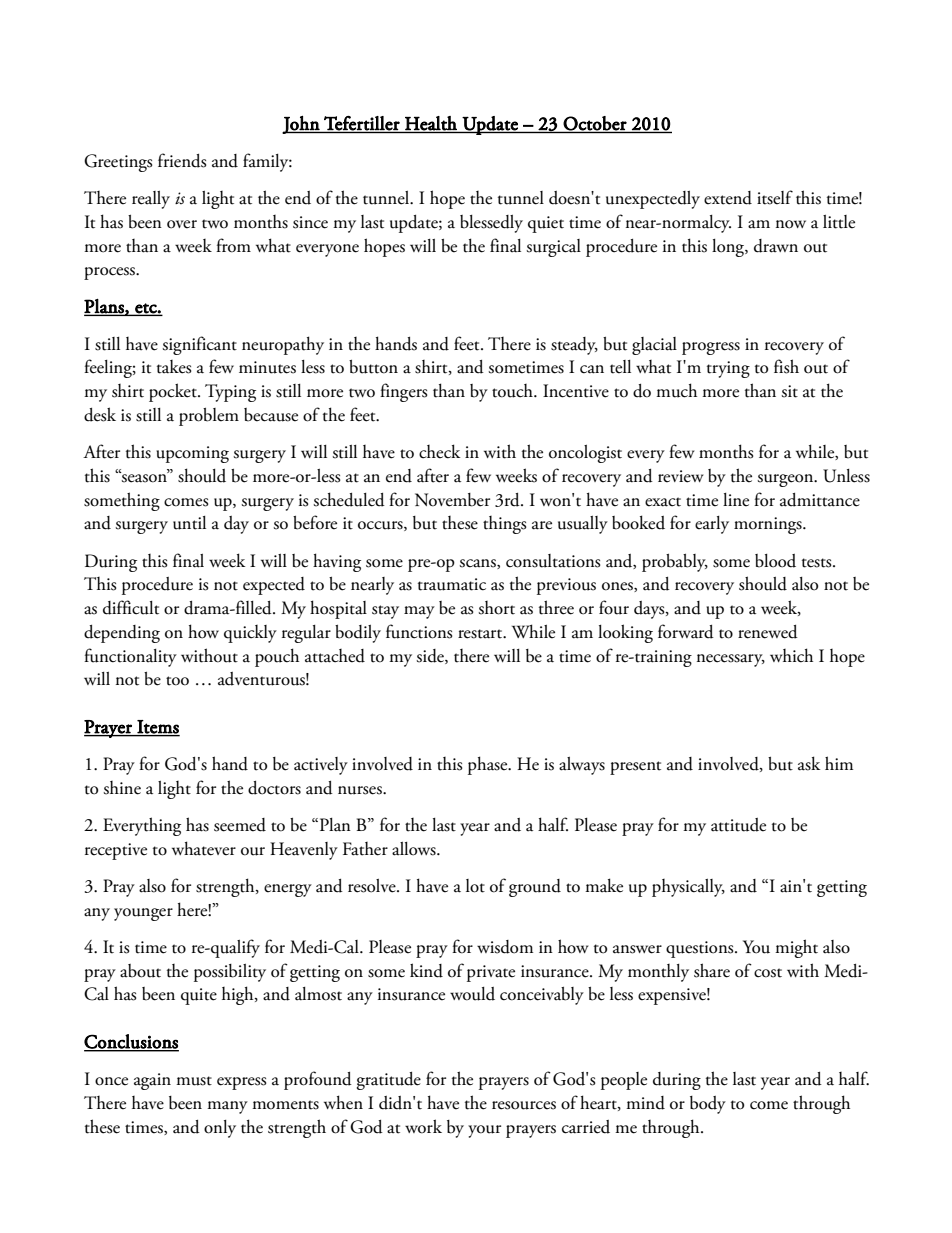 Image resolution: width=952 pixels, height=1233 pixels. I want to click on trying, so click(728, 369).
